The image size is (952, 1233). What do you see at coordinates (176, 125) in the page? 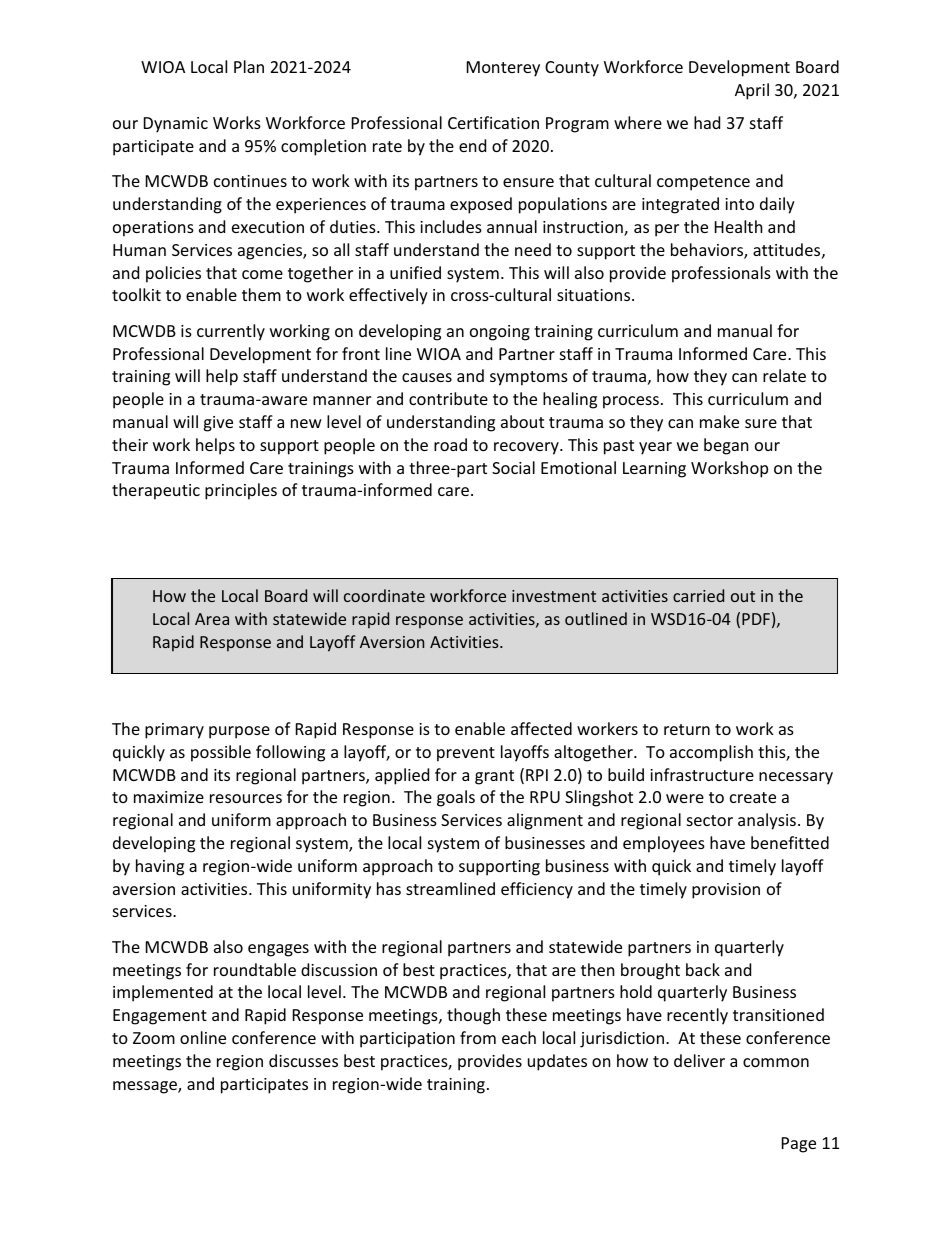
I see `Dynamic` at bounding box center [176, 125].
